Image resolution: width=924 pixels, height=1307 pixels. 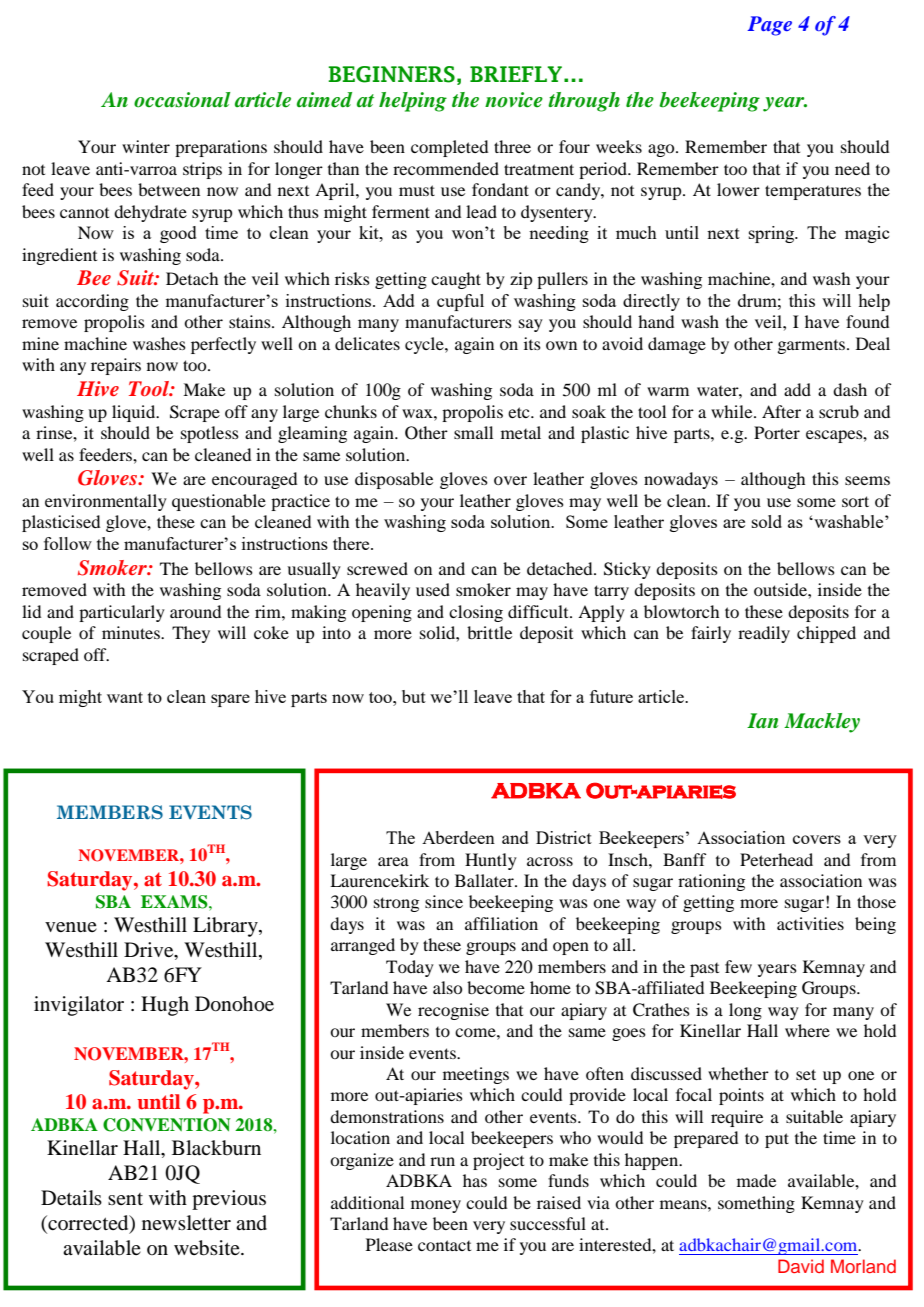 What do you see at coordinates (769, 26) in the screenshot?
I see `Page` at bounding box center [769, 26].
